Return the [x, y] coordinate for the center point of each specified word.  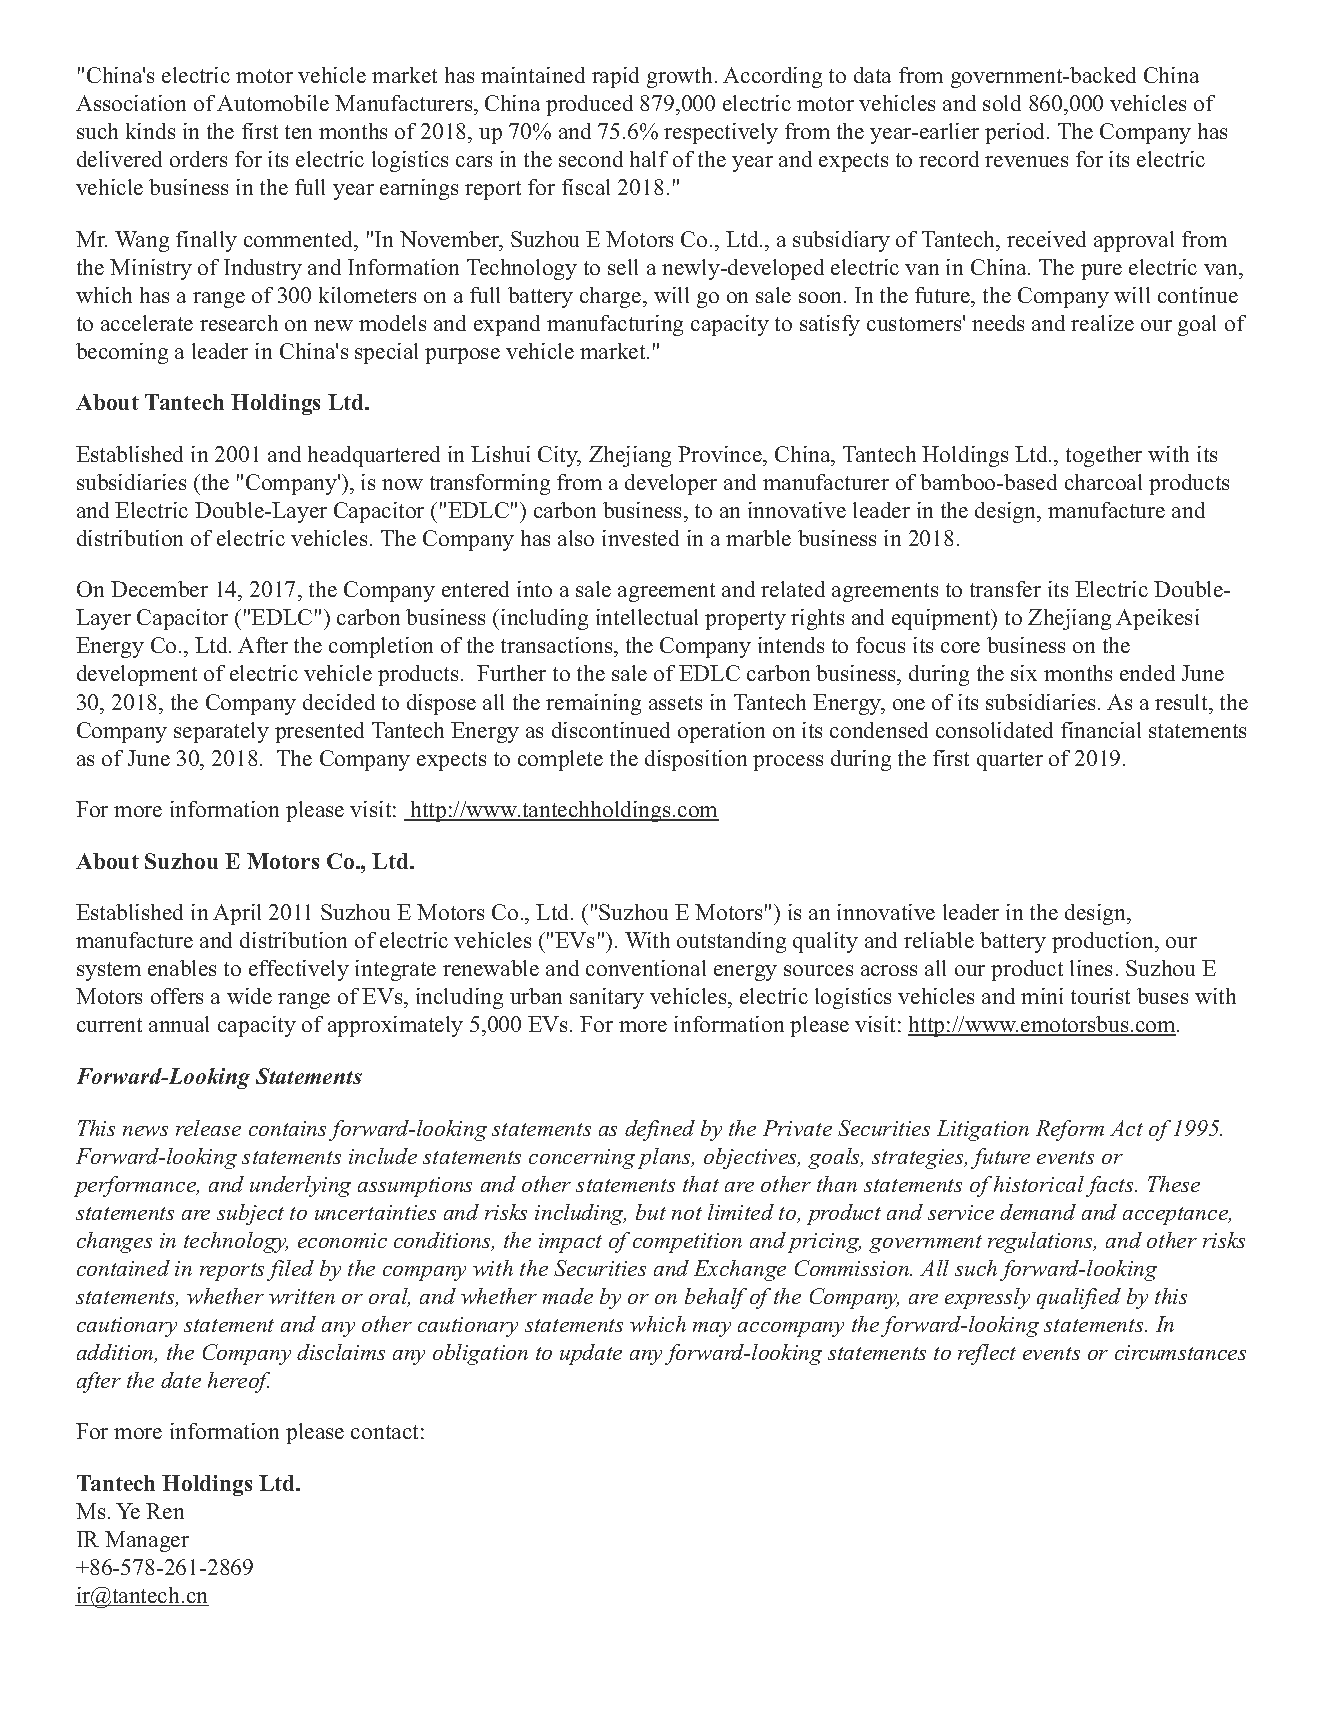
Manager [147, 1541]
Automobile [273, 103]
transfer [1005, 589]
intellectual [647, 617]
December [159, 589]
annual [179, 1024]
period [1016, 133]
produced [589, 105]
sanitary [607, 998]
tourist [1100, 996]
